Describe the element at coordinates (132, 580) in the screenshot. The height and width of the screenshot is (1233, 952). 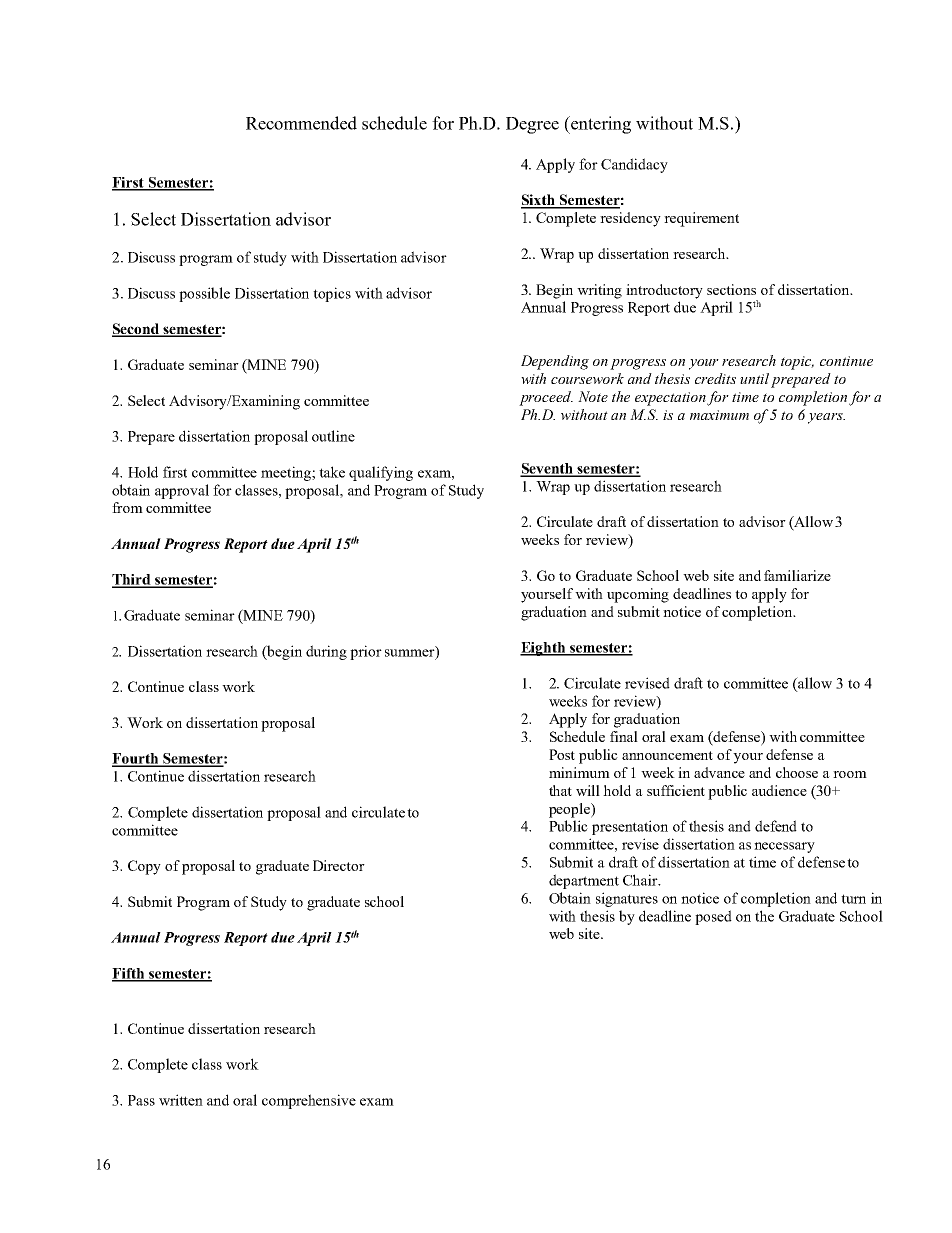
I see `Third` at that location.
